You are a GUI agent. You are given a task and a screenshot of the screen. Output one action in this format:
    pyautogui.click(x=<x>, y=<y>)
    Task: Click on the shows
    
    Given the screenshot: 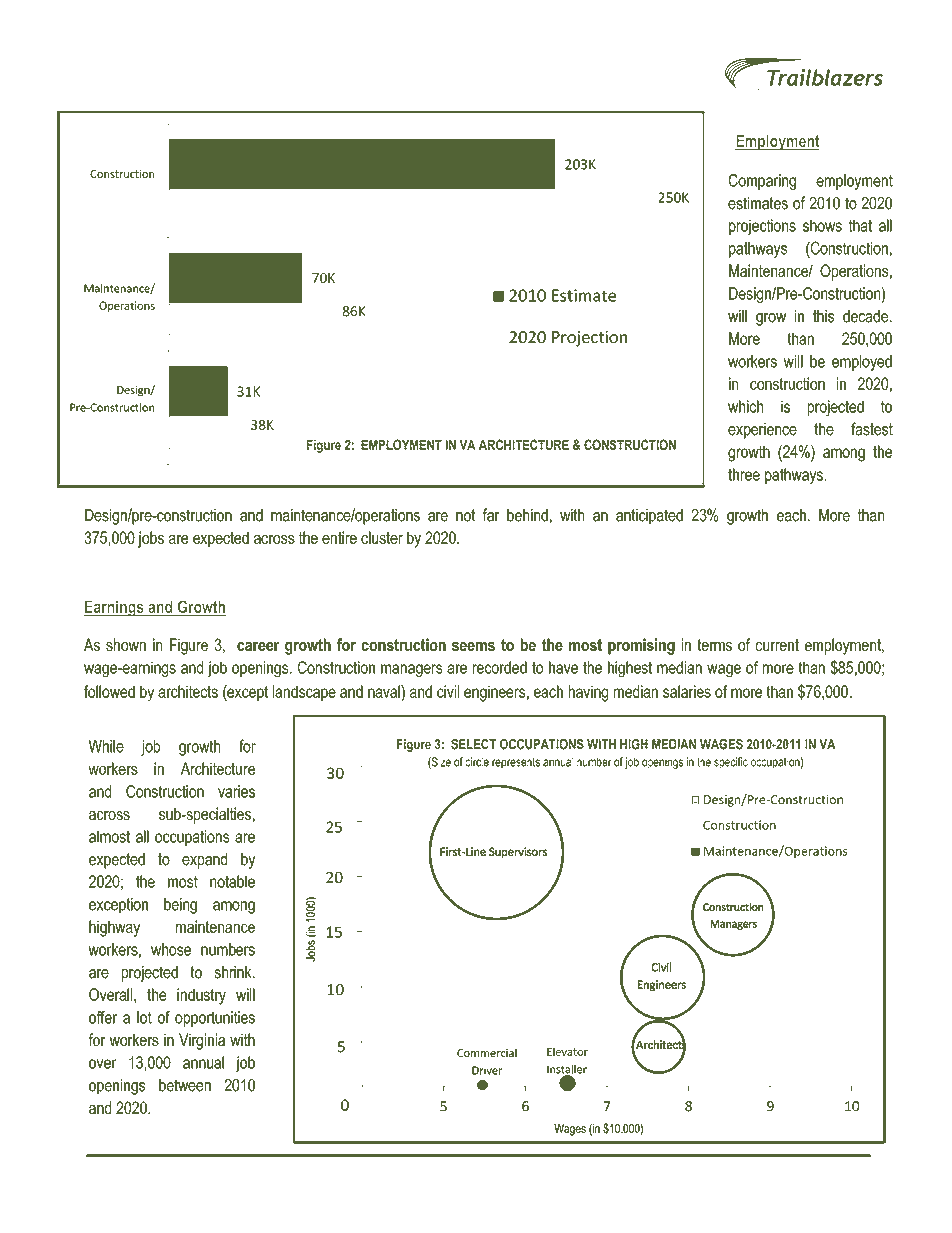 What is the action you would take?
    pyautogui.click(x=822, y=225)
